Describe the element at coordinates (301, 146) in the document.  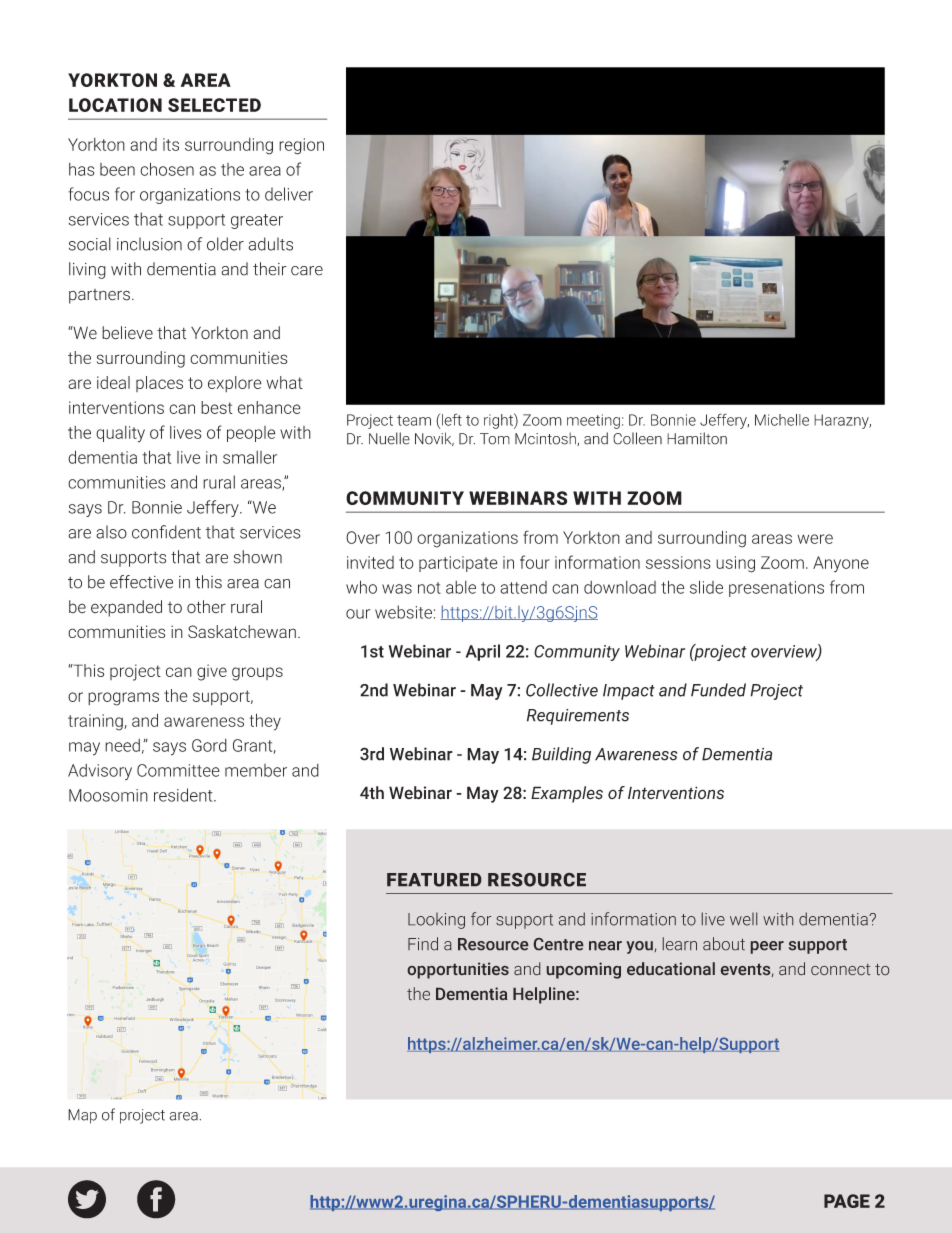
I see `region` at that location.
